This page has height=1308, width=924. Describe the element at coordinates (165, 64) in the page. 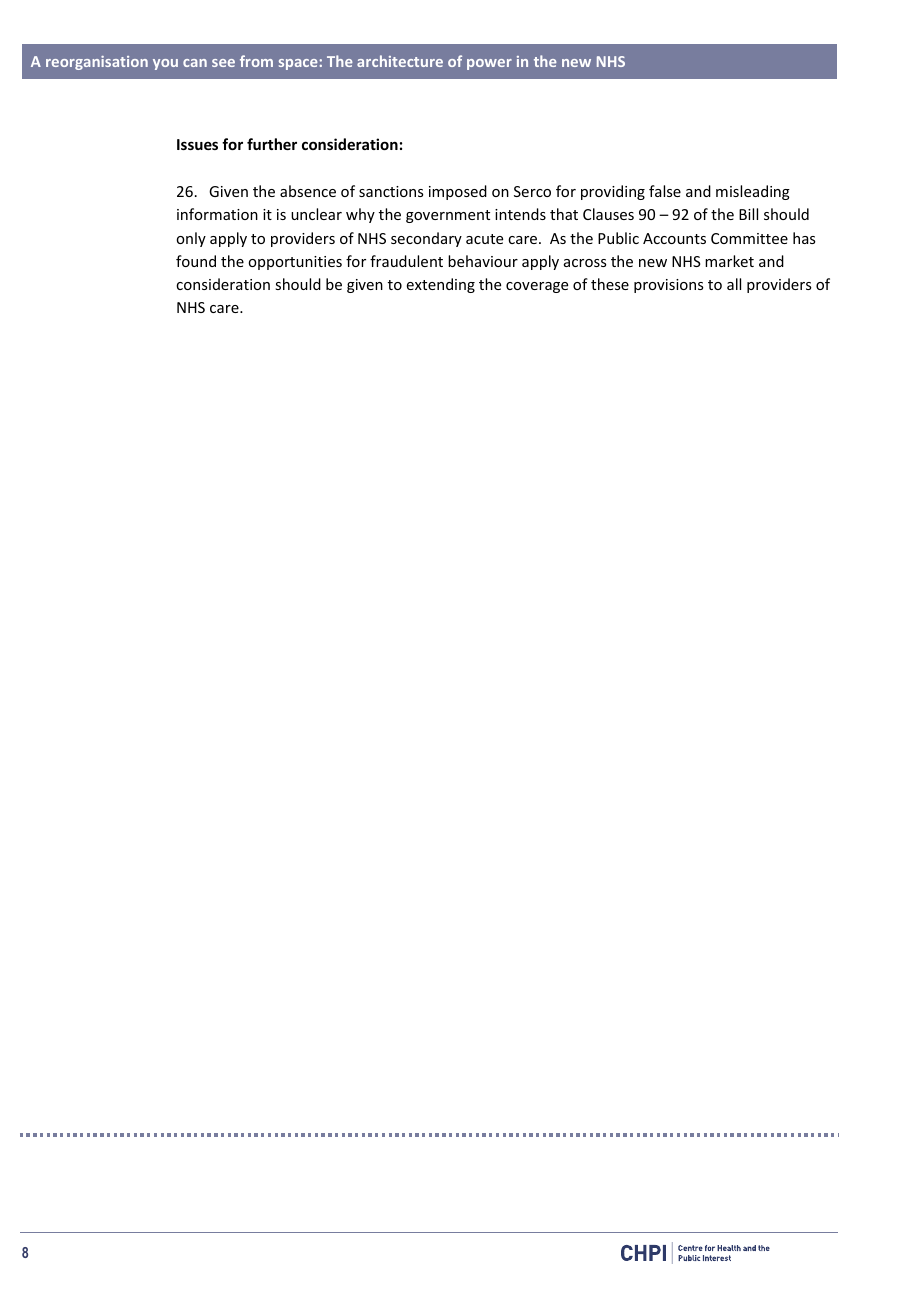

I see `you` at that location.
